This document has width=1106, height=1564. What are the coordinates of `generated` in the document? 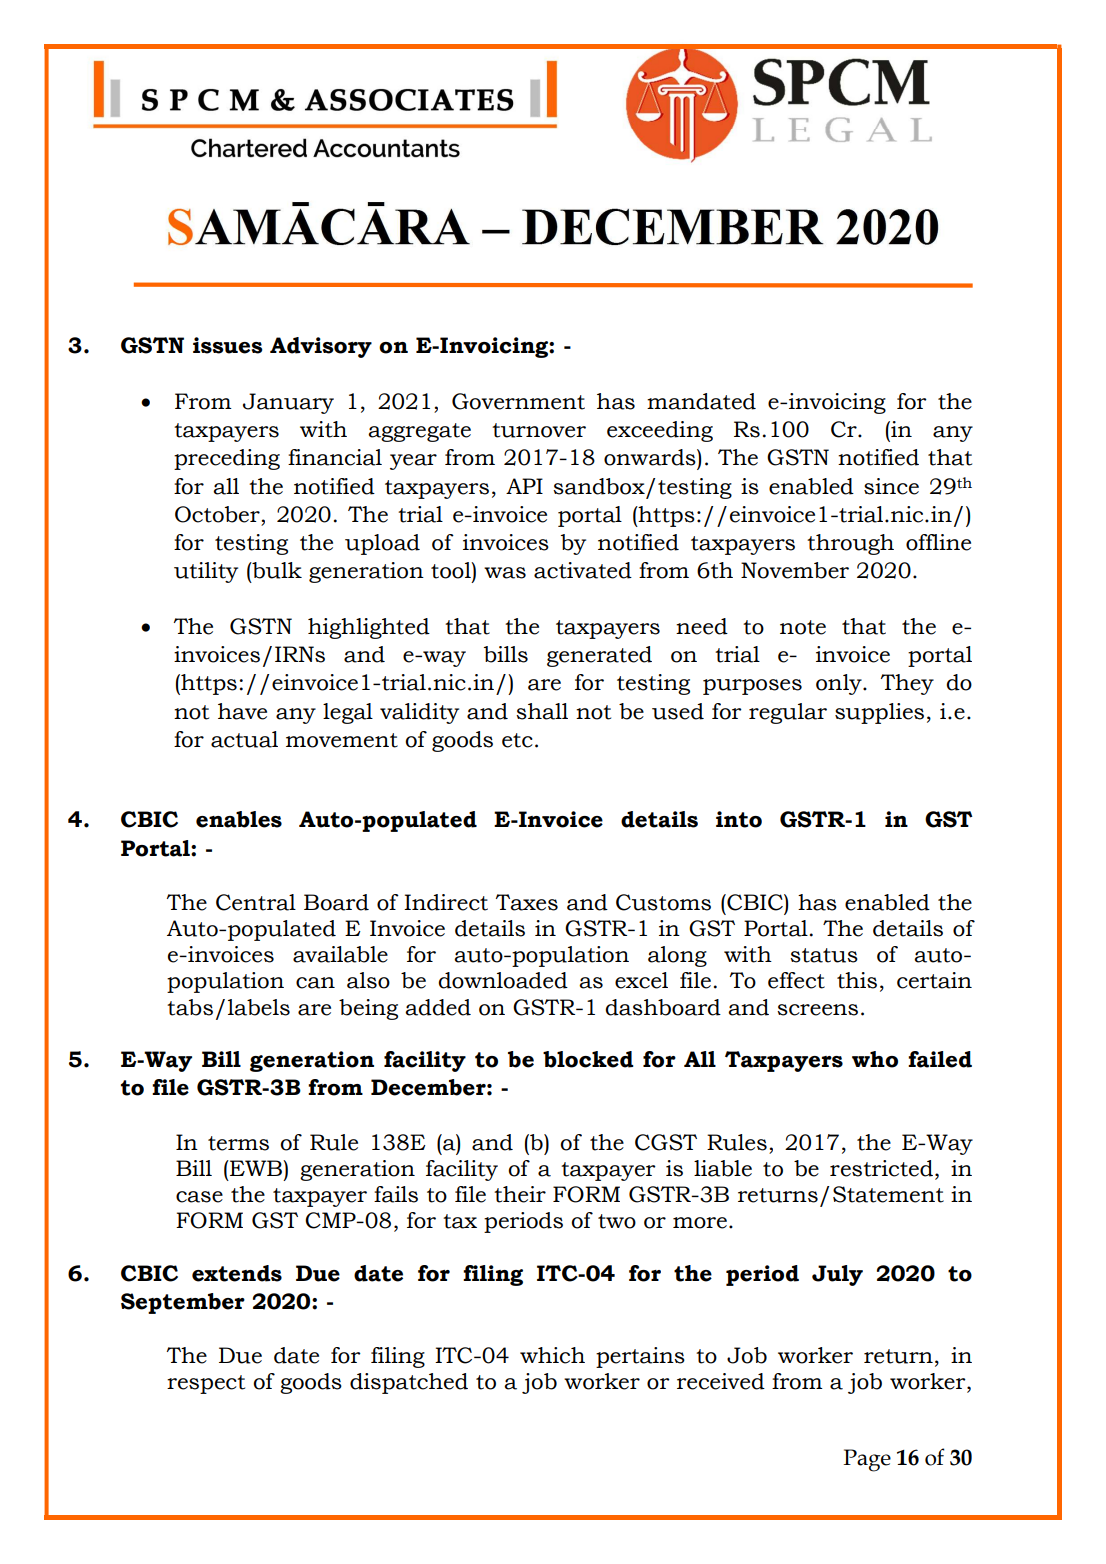 It's located at (599, 656).
